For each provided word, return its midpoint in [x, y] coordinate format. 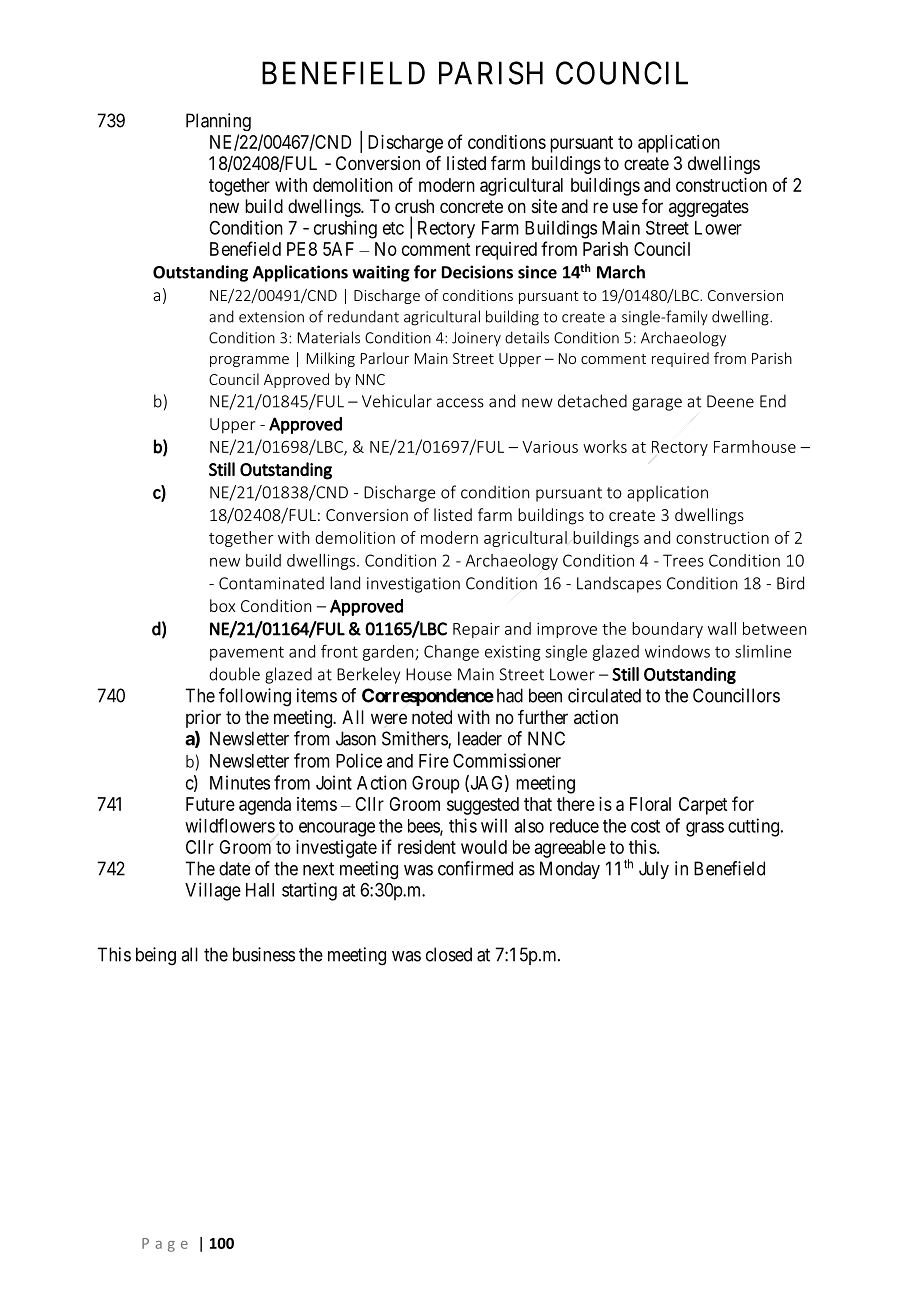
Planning [218, 122]
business [264, 954]
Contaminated [271, 583]
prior [203, 719]
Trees [683, 560]
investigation [413, 585]
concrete [471, 206]
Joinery [476, 339]
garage [657, 404]
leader [480, 738]
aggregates [709, 208]
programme [249, 361]
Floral [650, 804]
